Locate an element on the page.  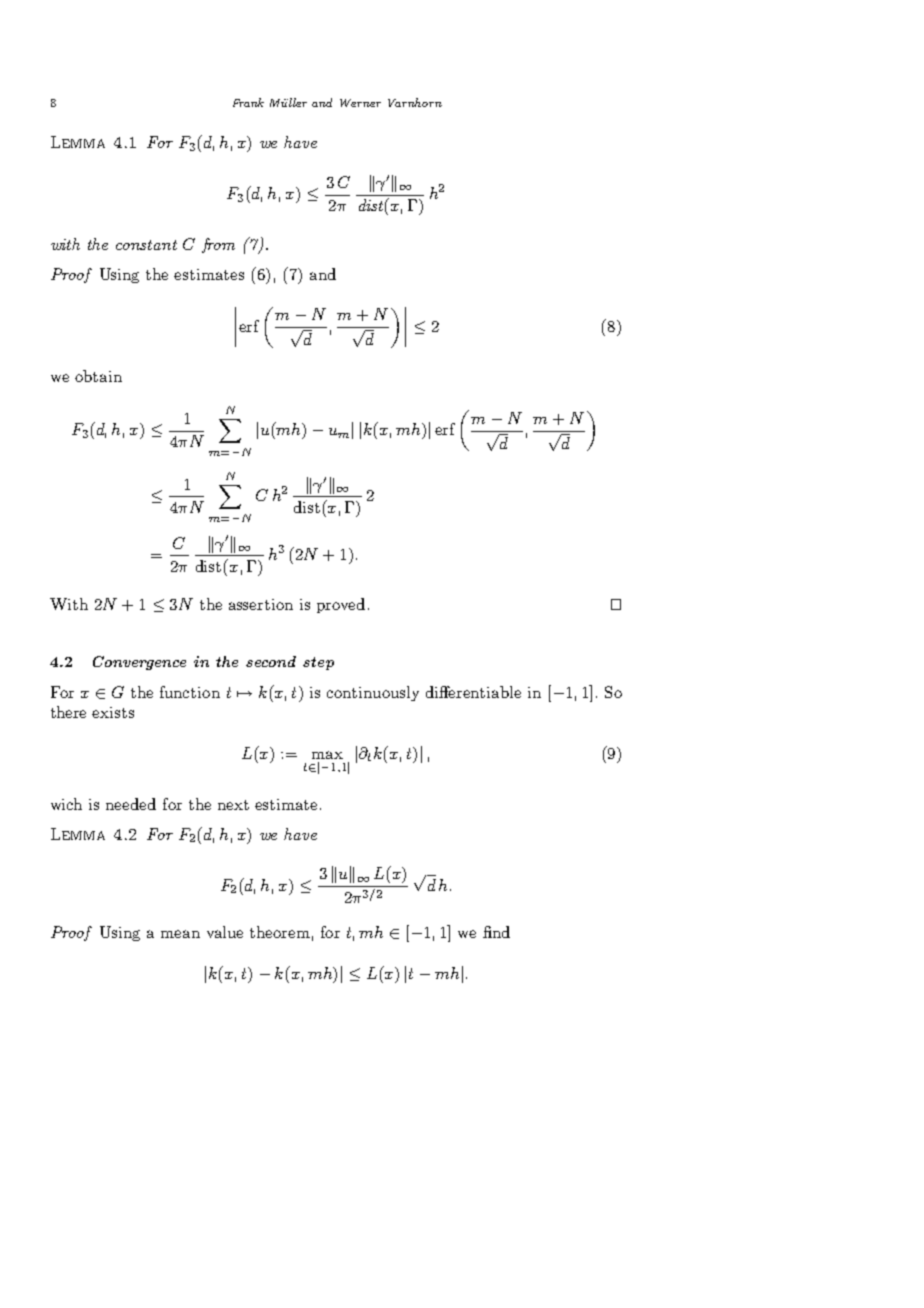
assertion is located at coordinates (261, 604).
